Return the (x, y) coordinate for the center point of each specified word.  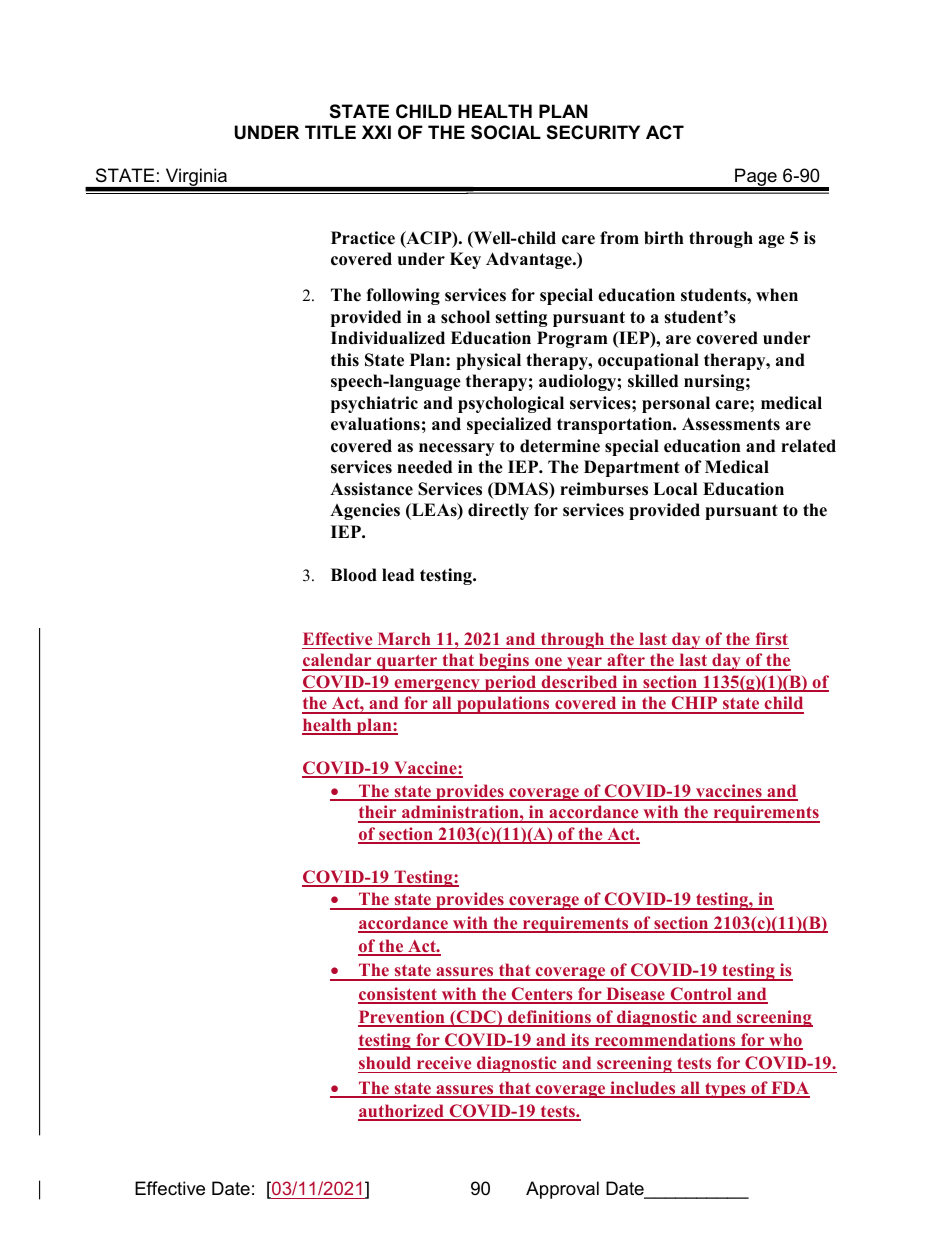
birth (664, 238)
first (772, 638)
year (584, 664)
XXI (376, 132)
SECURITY (593, 132)
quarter (407, 662)
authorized (402, 1112)
